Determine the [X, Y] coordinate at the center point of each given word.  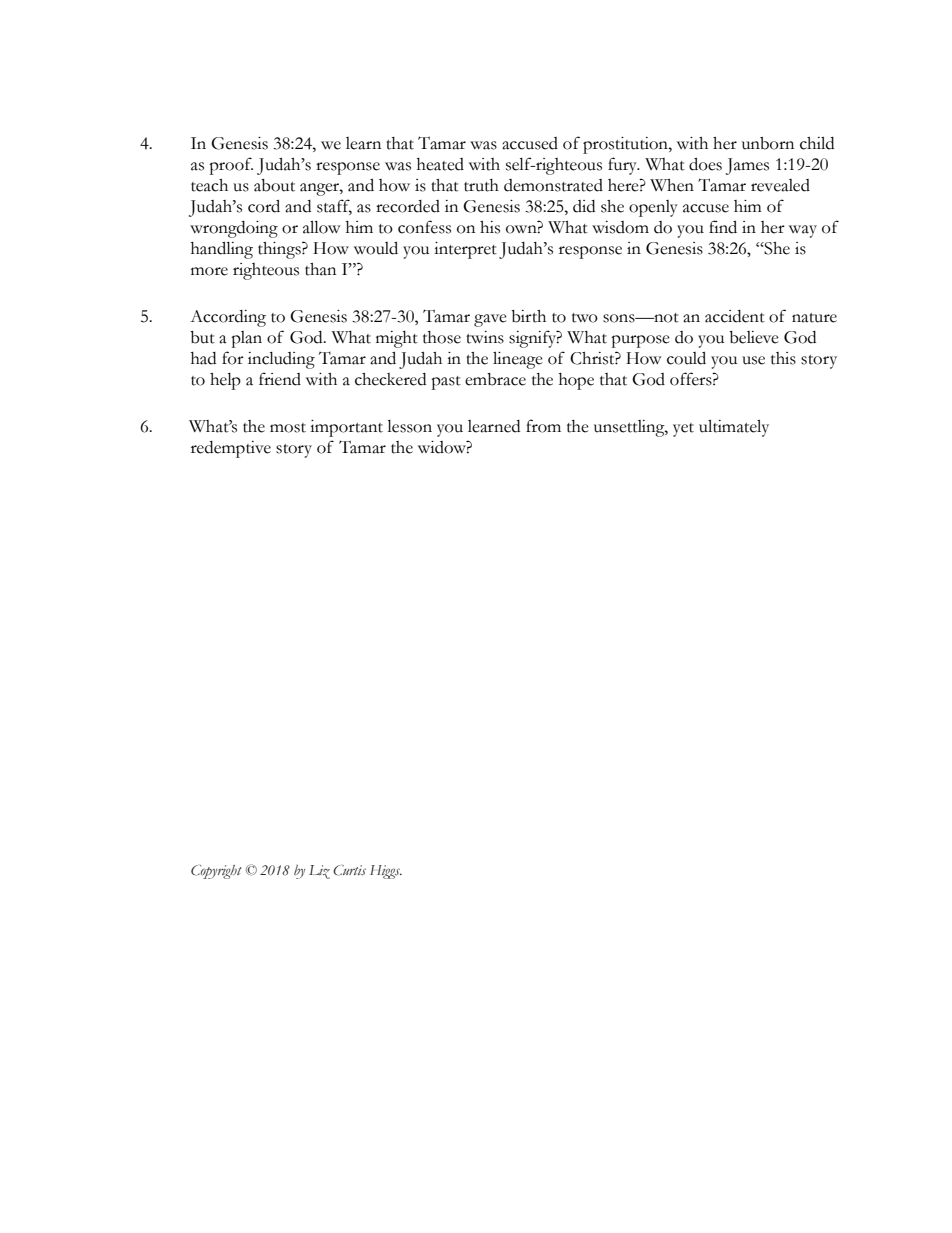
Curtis [349, 870]
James [747, 166]
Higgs [386, 872]
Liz [319, 872]
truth [481, 185]
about [274, 185]
